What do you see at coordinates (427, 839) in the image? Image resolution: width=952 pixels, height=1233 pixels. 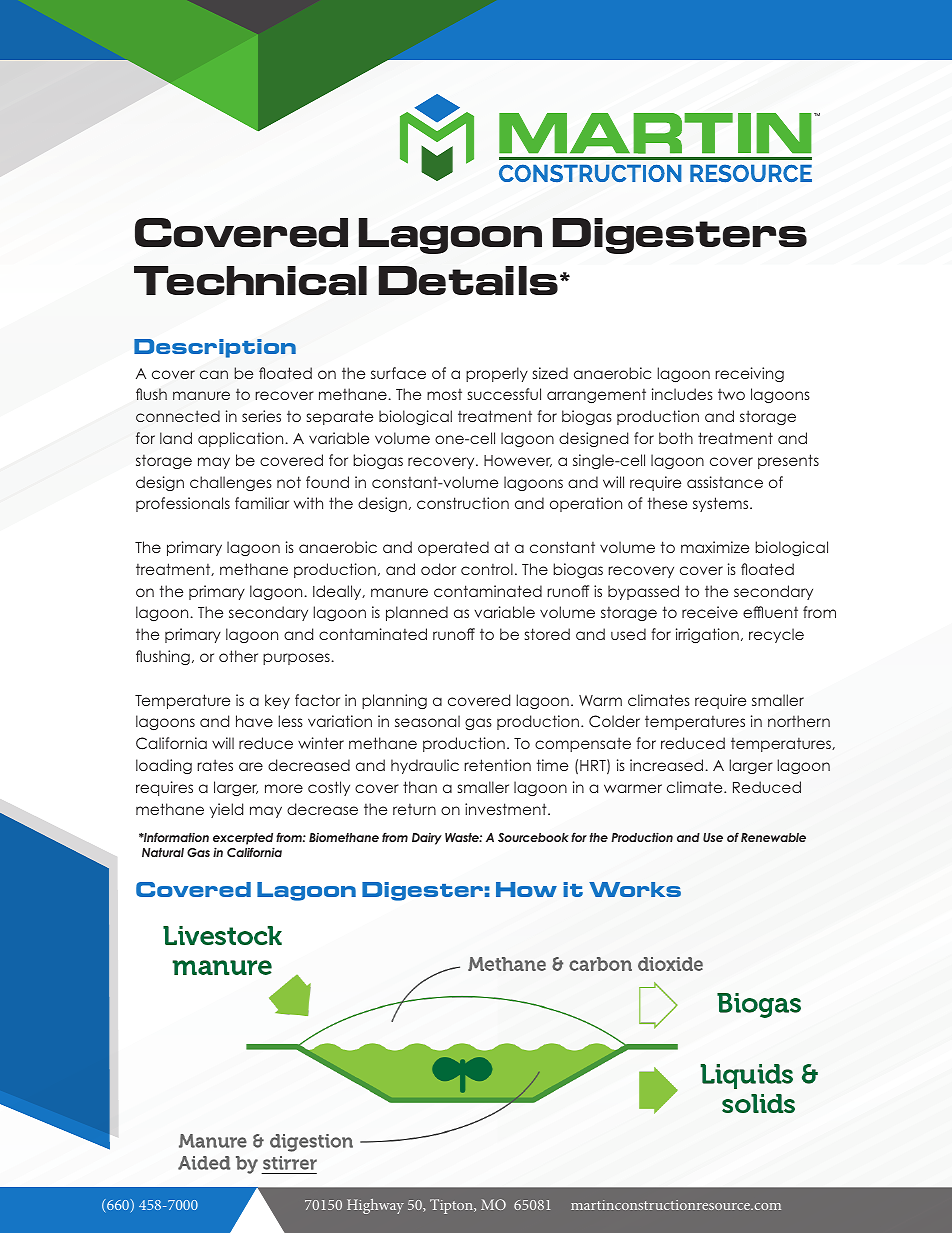 I see `Dairy` at bounding box center [427, 839].
